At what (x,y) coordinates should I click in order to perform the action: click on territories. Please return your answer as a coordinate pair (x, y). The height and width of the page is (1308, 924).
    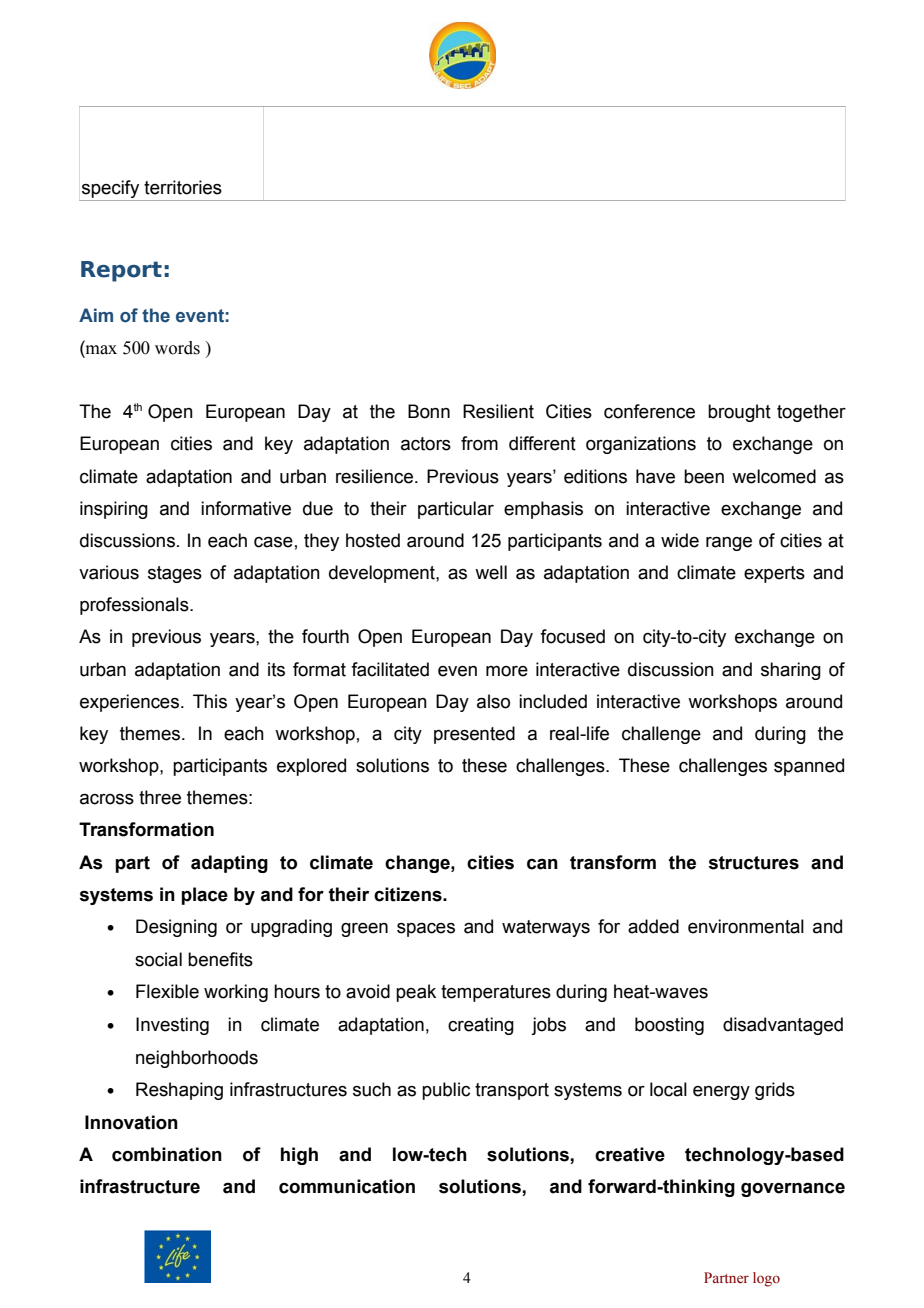
    Looking at the image, I should click on (183, 187).
